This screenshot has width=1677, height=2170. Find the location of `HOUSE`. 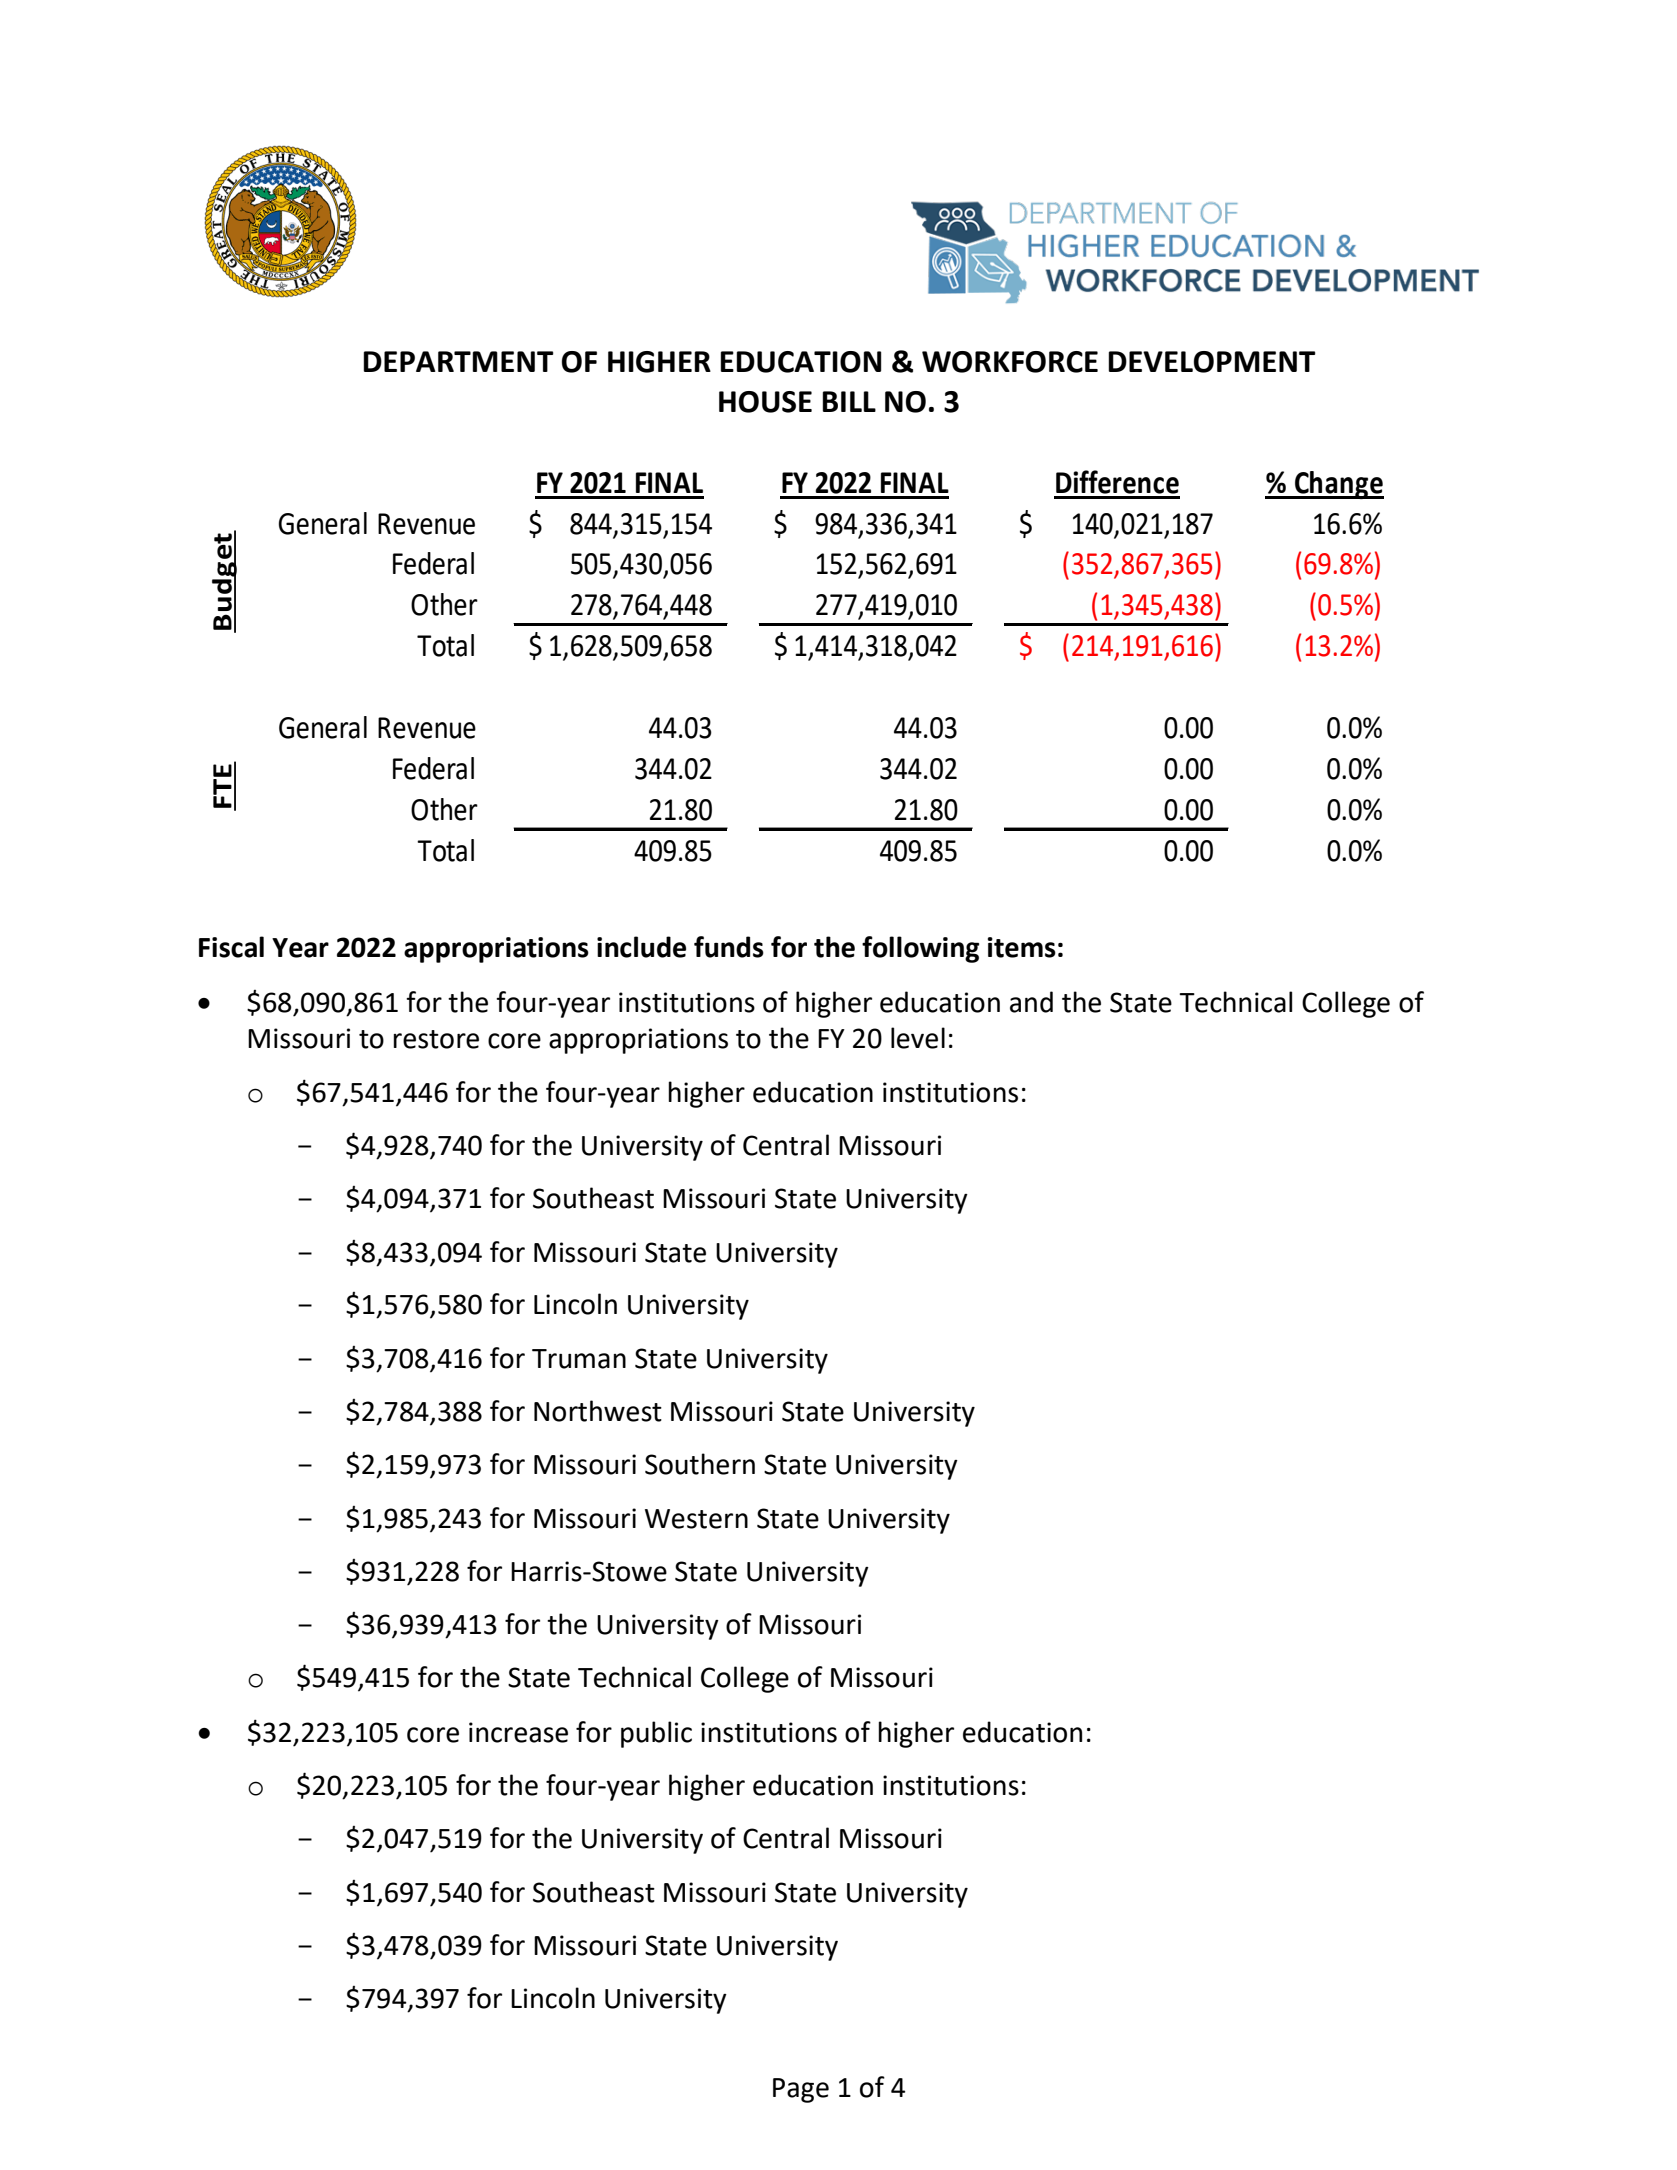

HOUSE is located at coordinates (765, 402).
